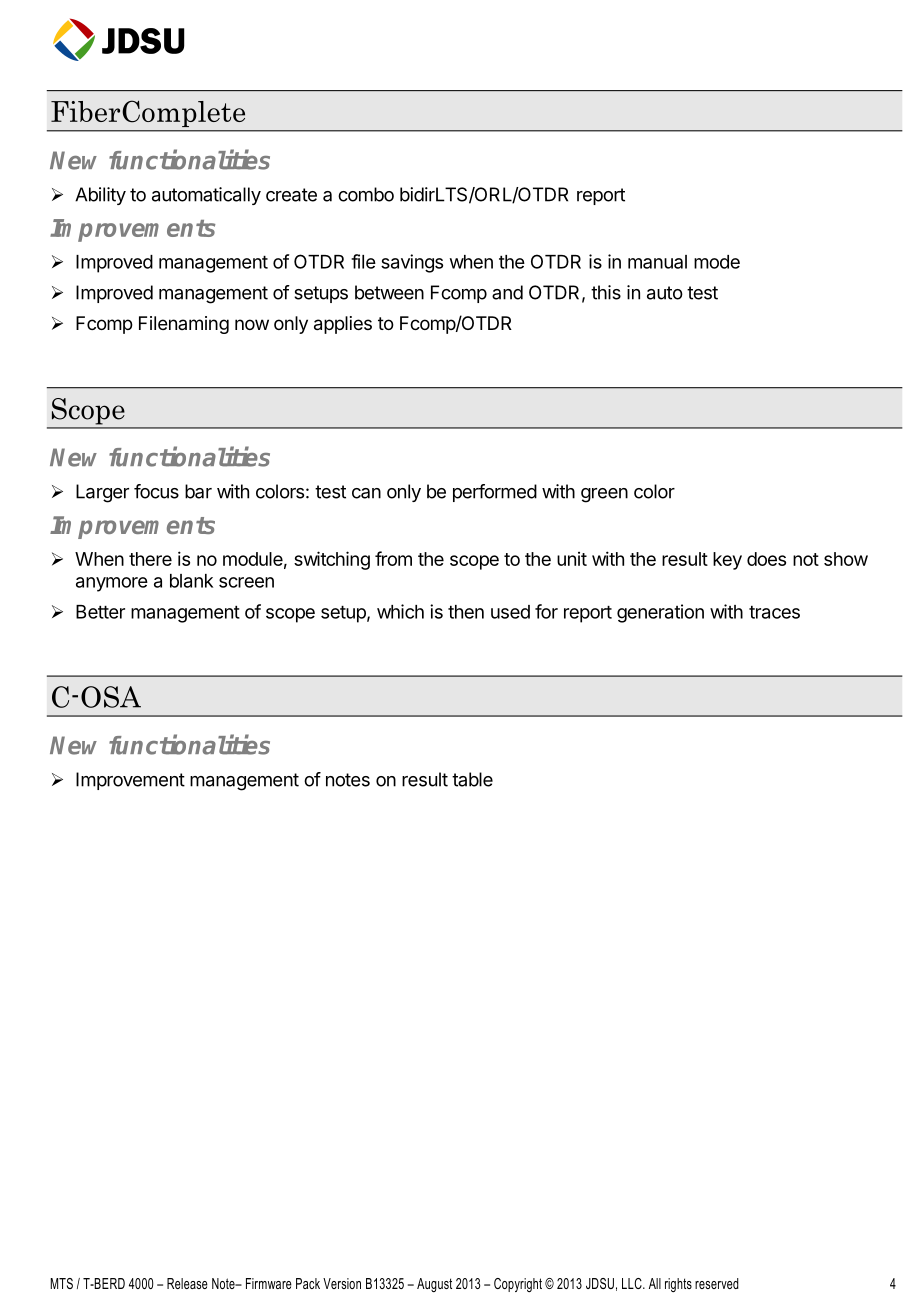 This page has height=1311, width=924. I want to click on traces, so click(774, 612).
